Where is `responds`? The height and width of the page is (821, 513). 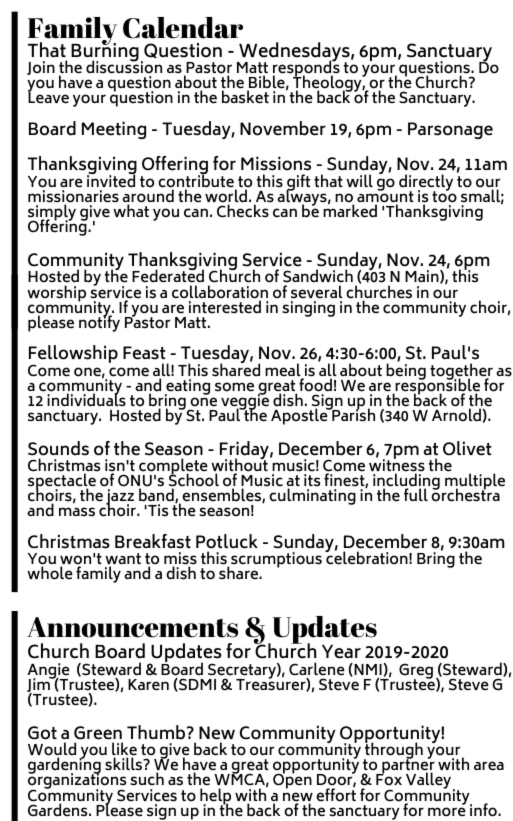 responds is located at coordinates (306, 69).
